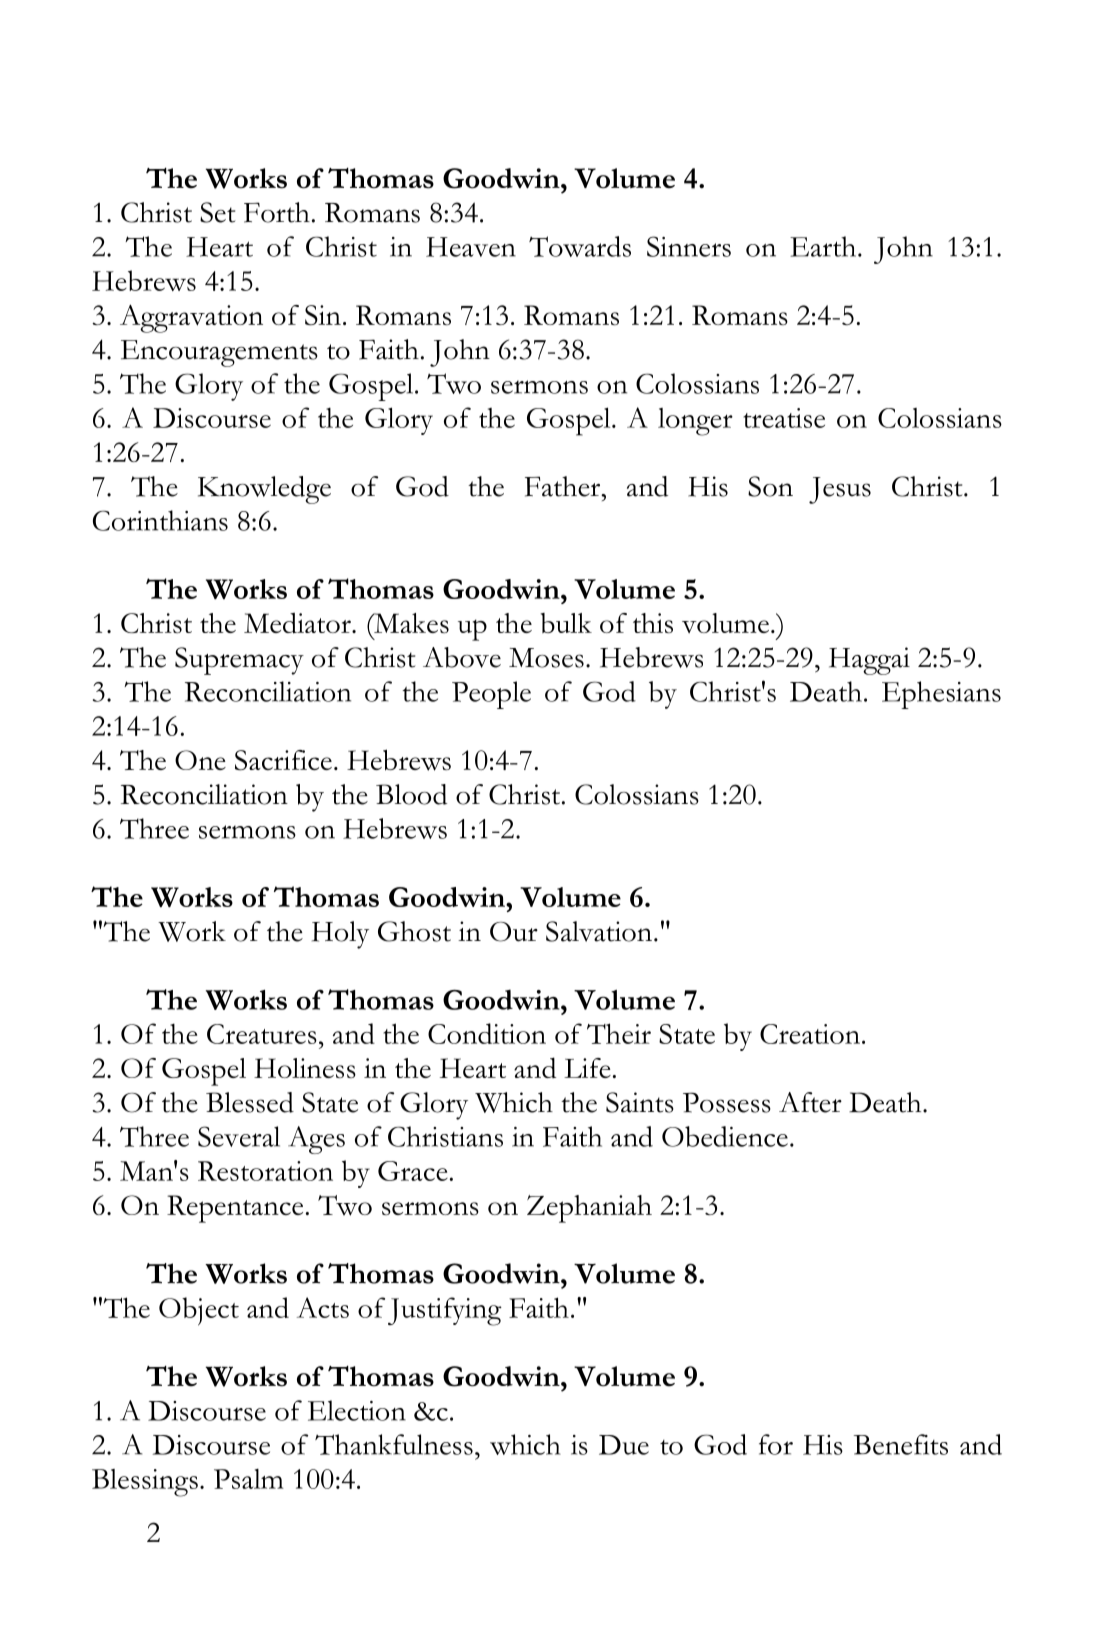  I want to click on Knowledge, so click(264, 490).
